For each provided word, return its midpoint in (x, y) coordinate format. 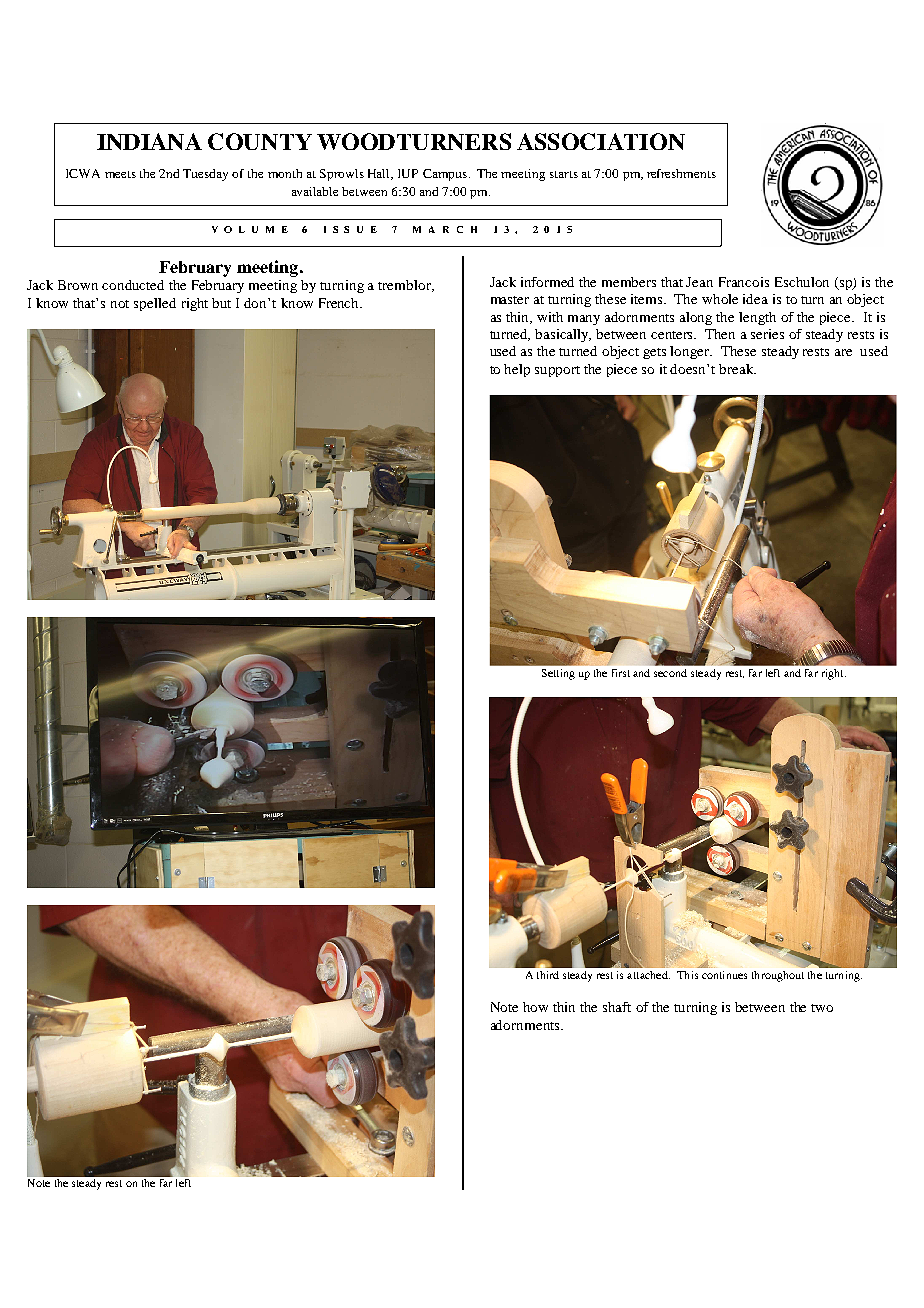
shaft (617, 1007)
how (535, 1007)
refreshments (681, 173)
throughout (778, 976)
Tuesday (205, 175)
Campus (446, 175)
